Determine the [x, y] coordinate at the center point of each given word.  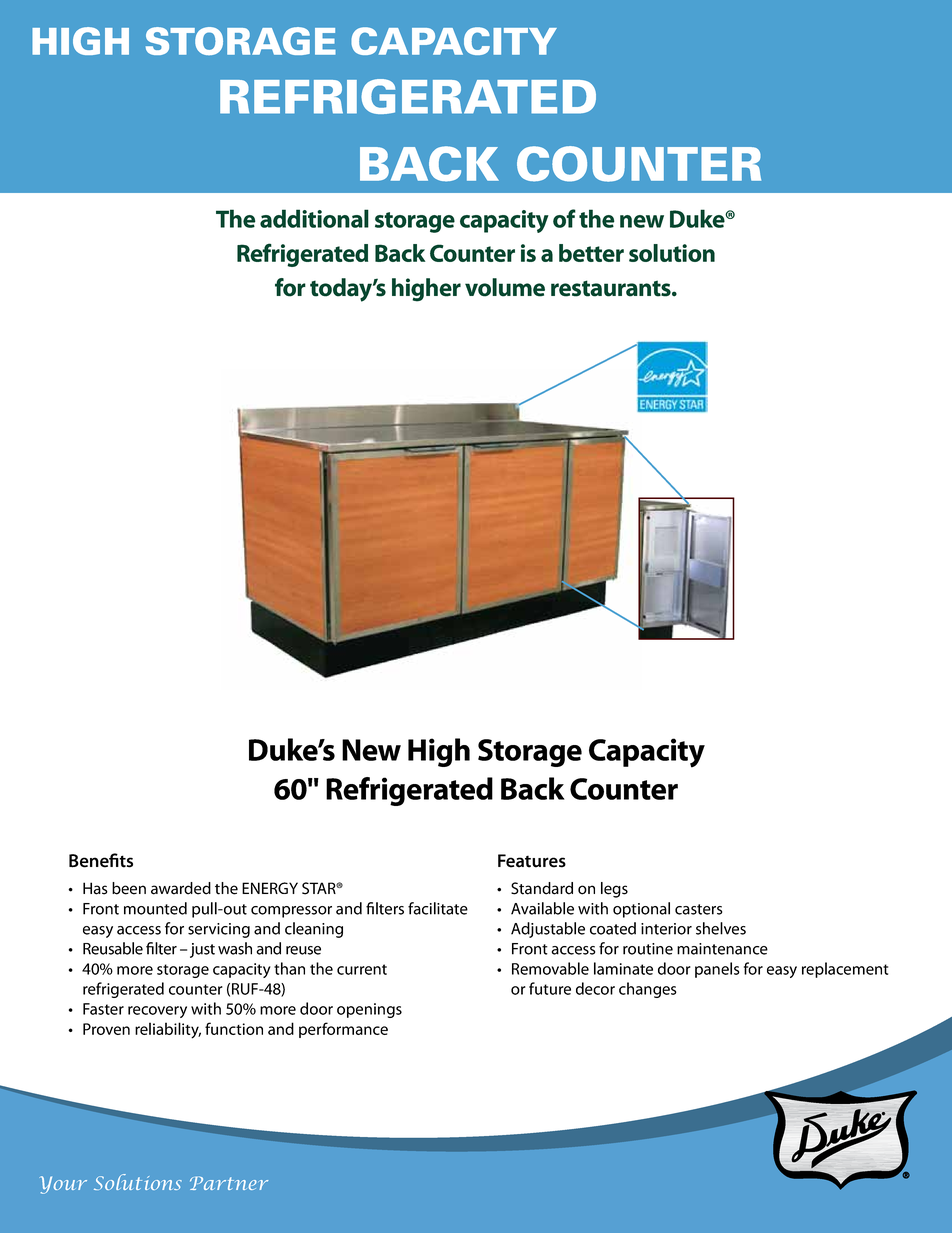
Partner [229, 1183]
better [591, 253]
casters [698, 909]
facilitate [438, 908]
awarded [181, 888]
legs [614, 890]
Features [532, 861]
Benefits [101, 860]
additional [314, 218]
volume [505, 287]
